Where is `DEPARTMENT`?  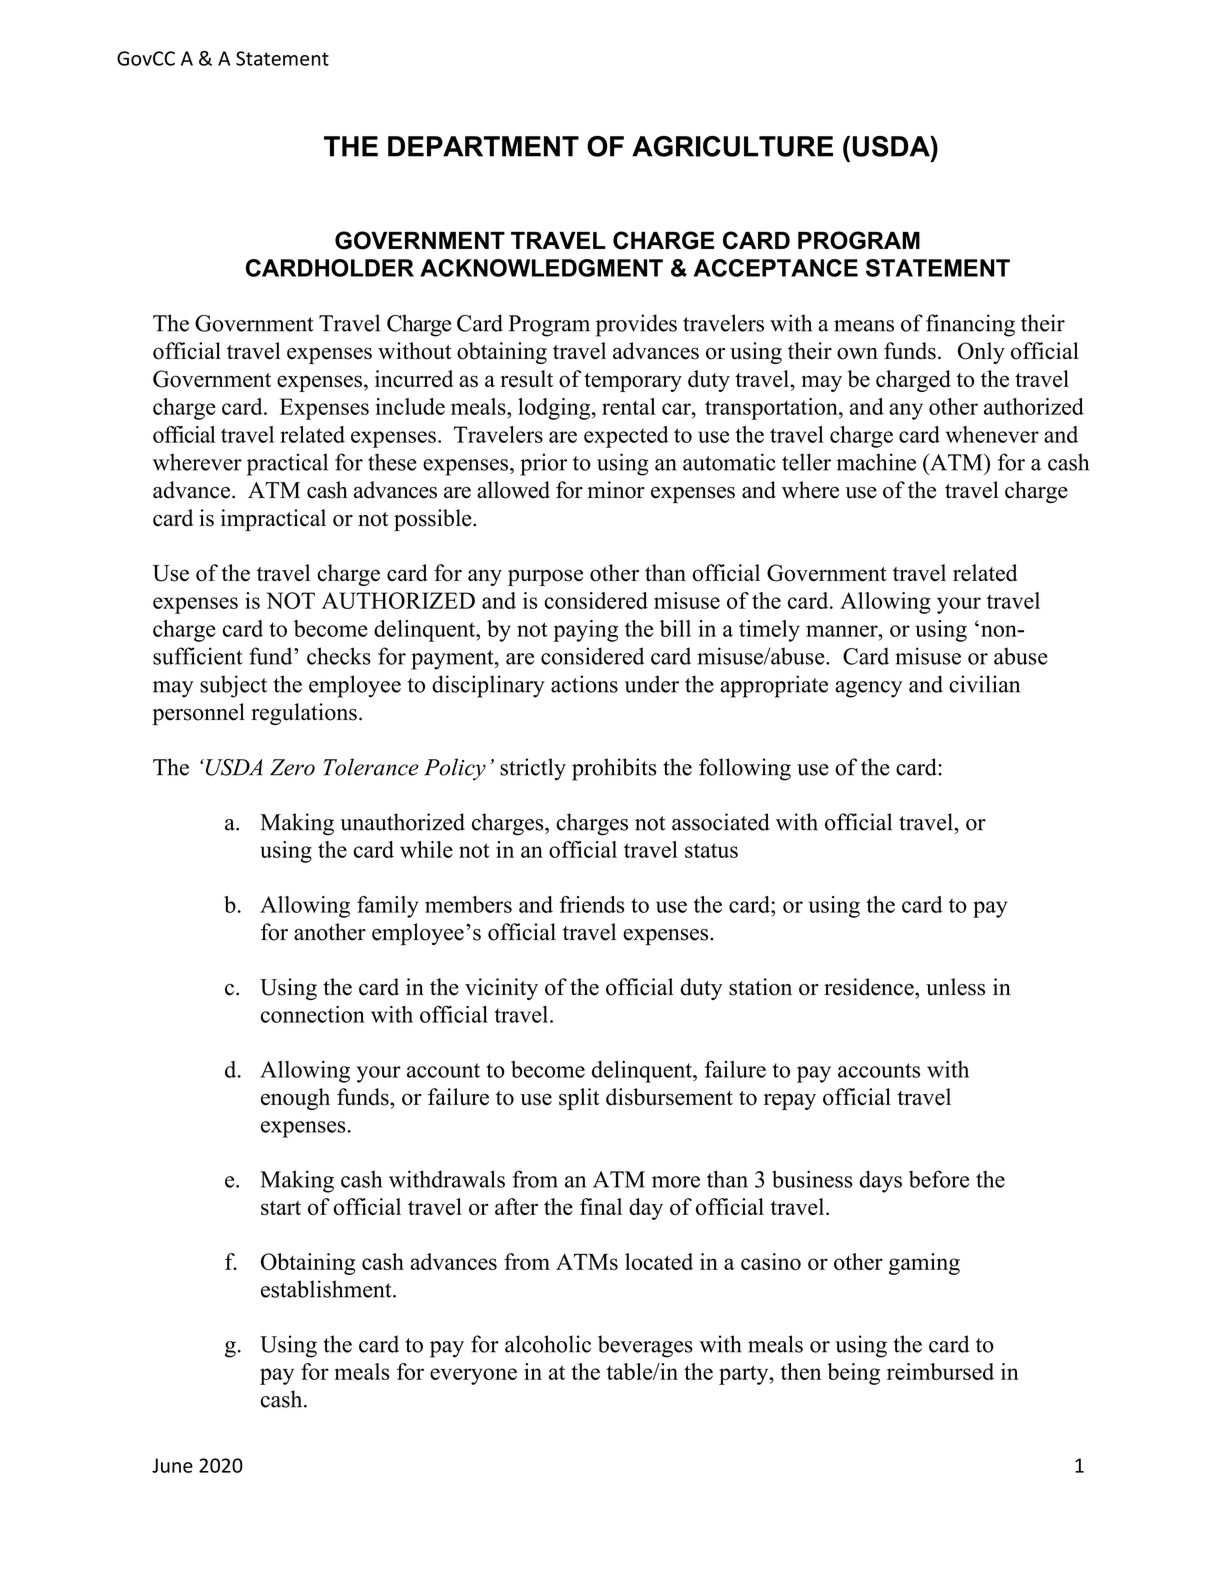
DEPARTMENT is located at coordinates (483, 146).
